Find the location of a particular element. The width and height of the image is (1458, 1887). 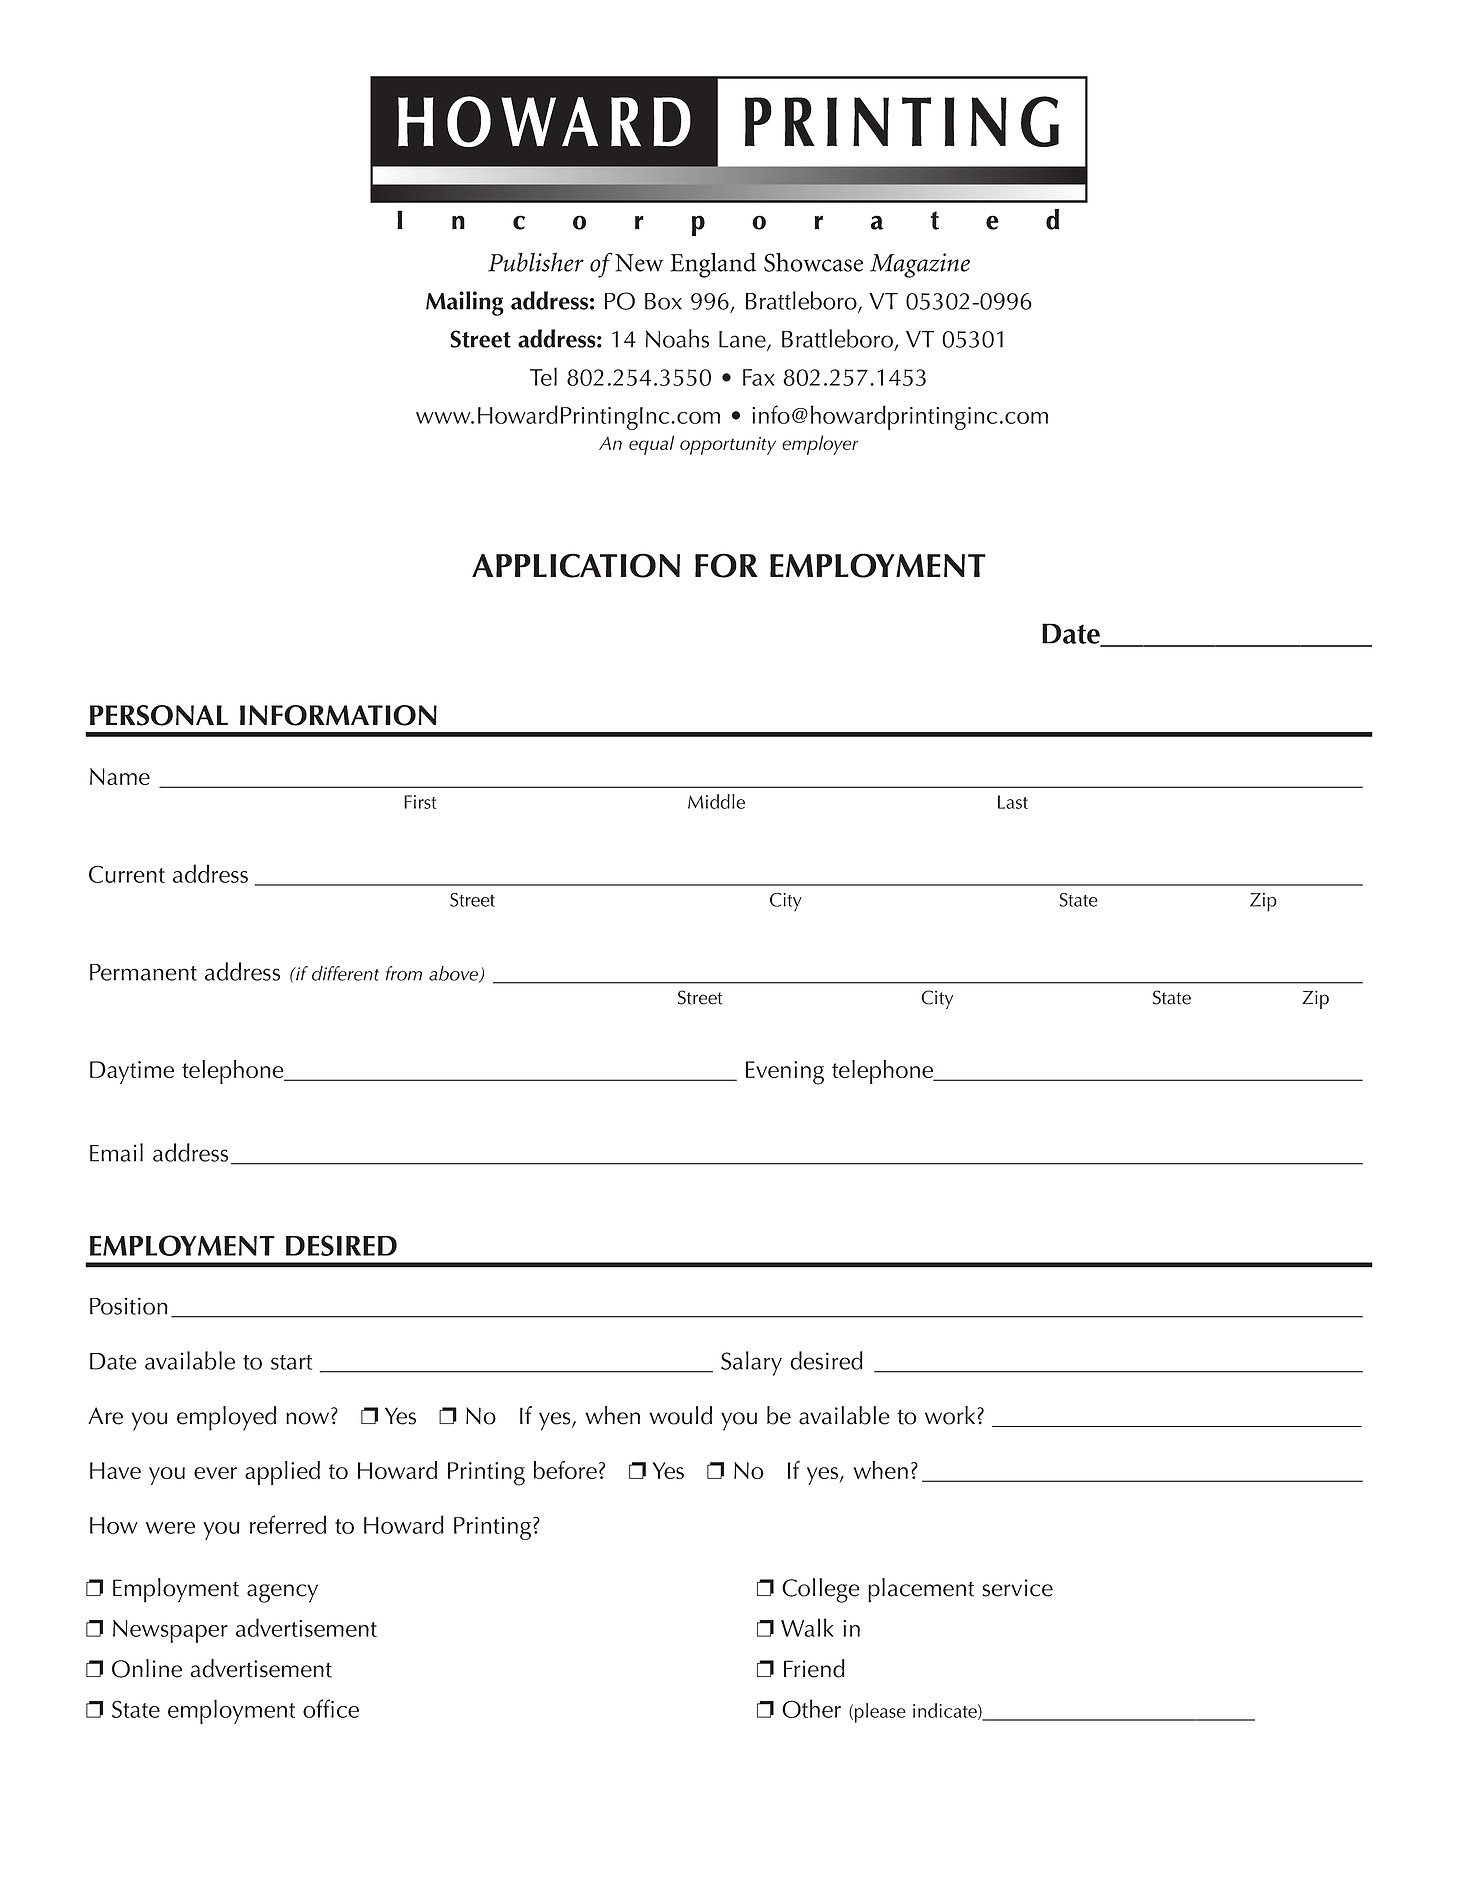

Publisher is located at coordinates (536, 262).
